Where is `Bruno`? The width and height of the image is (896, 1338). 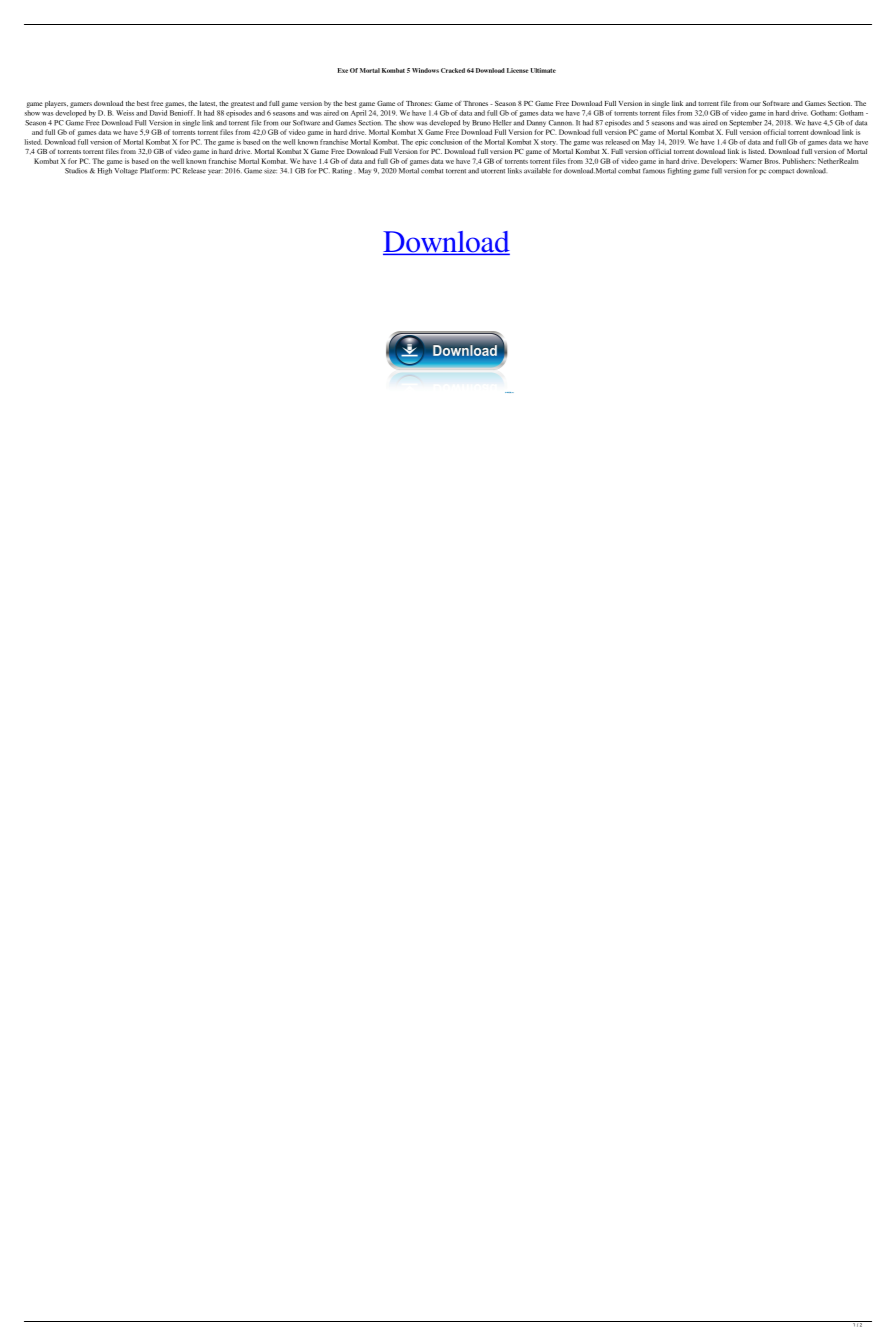
Bruno is located at coordinates (481, 123).
